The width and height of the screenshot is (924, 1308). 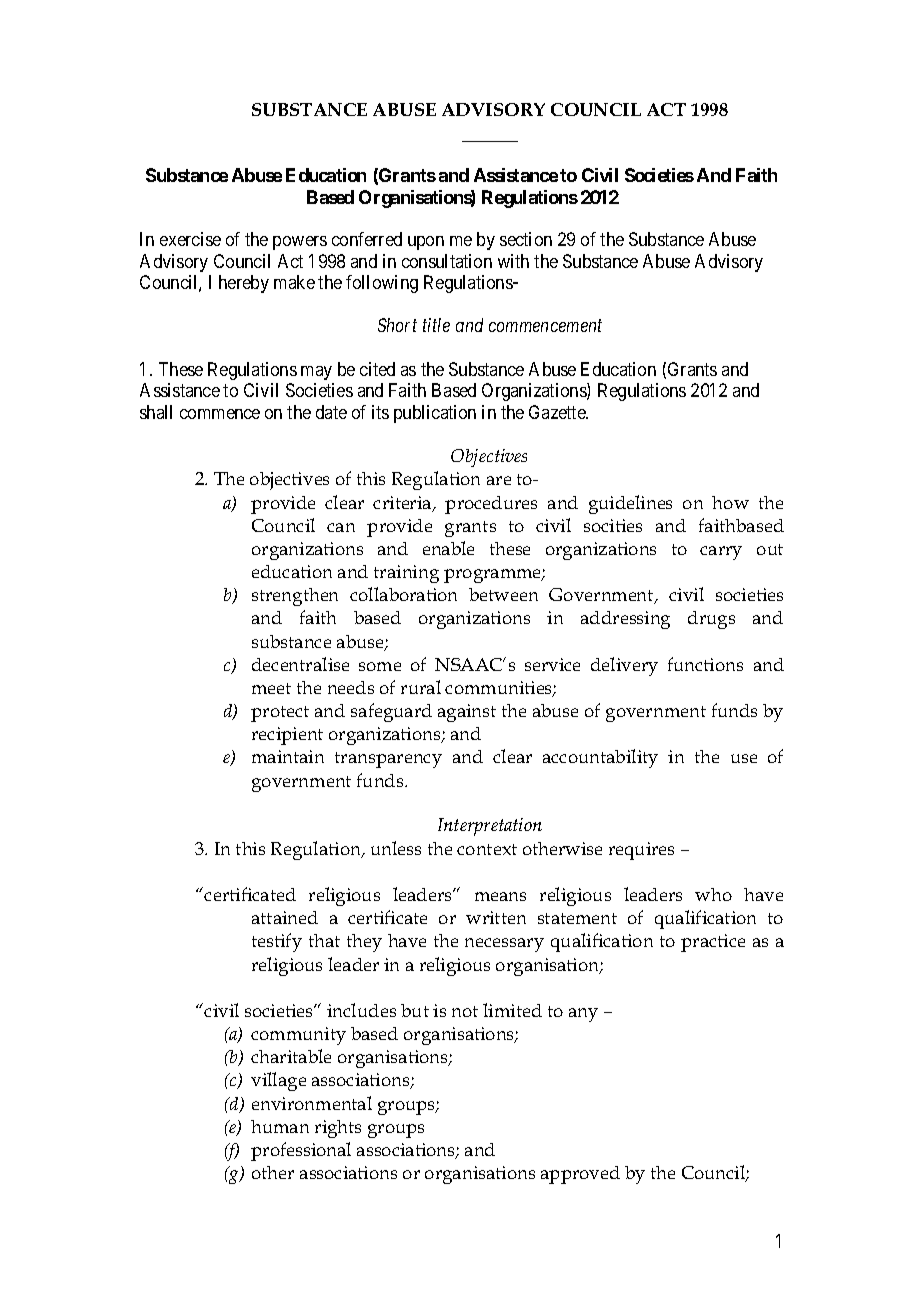 What do you see at coordinates (447, 261) in the screenshot?
I see `consultation` at bounding box center [447, 261].
